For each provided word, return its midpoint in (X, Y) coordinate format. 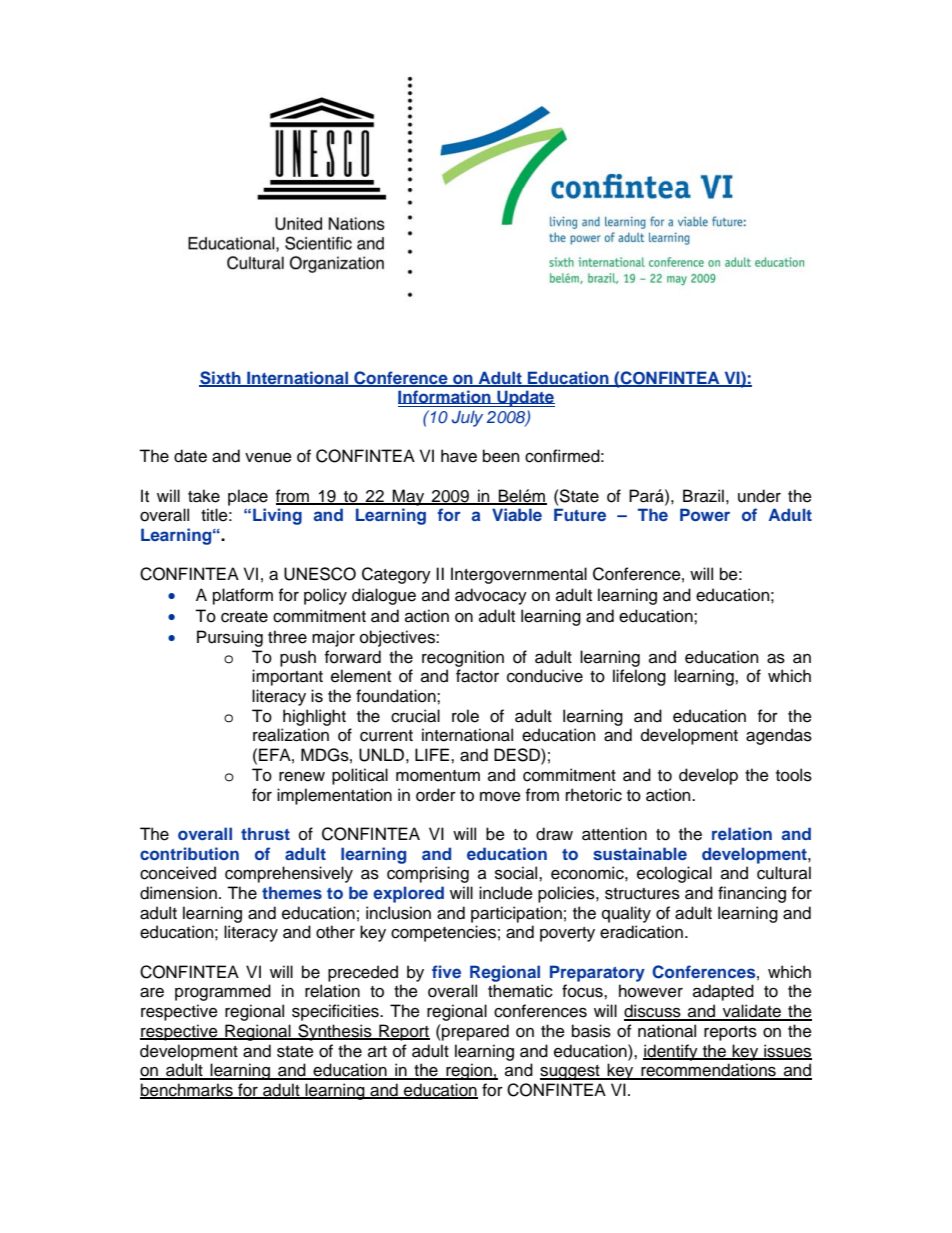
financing (752, 894)
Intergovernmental (519, 575)
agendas (779, 736)
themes (292, 892)
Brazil (703, 496)
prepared (474, 1032)
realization (291, 735)
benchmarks (187, 1091)
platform (243, 596)
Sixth (221, 378)
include (506, 893)
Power (705, 514)
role (465, 716)
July (467, 418)
